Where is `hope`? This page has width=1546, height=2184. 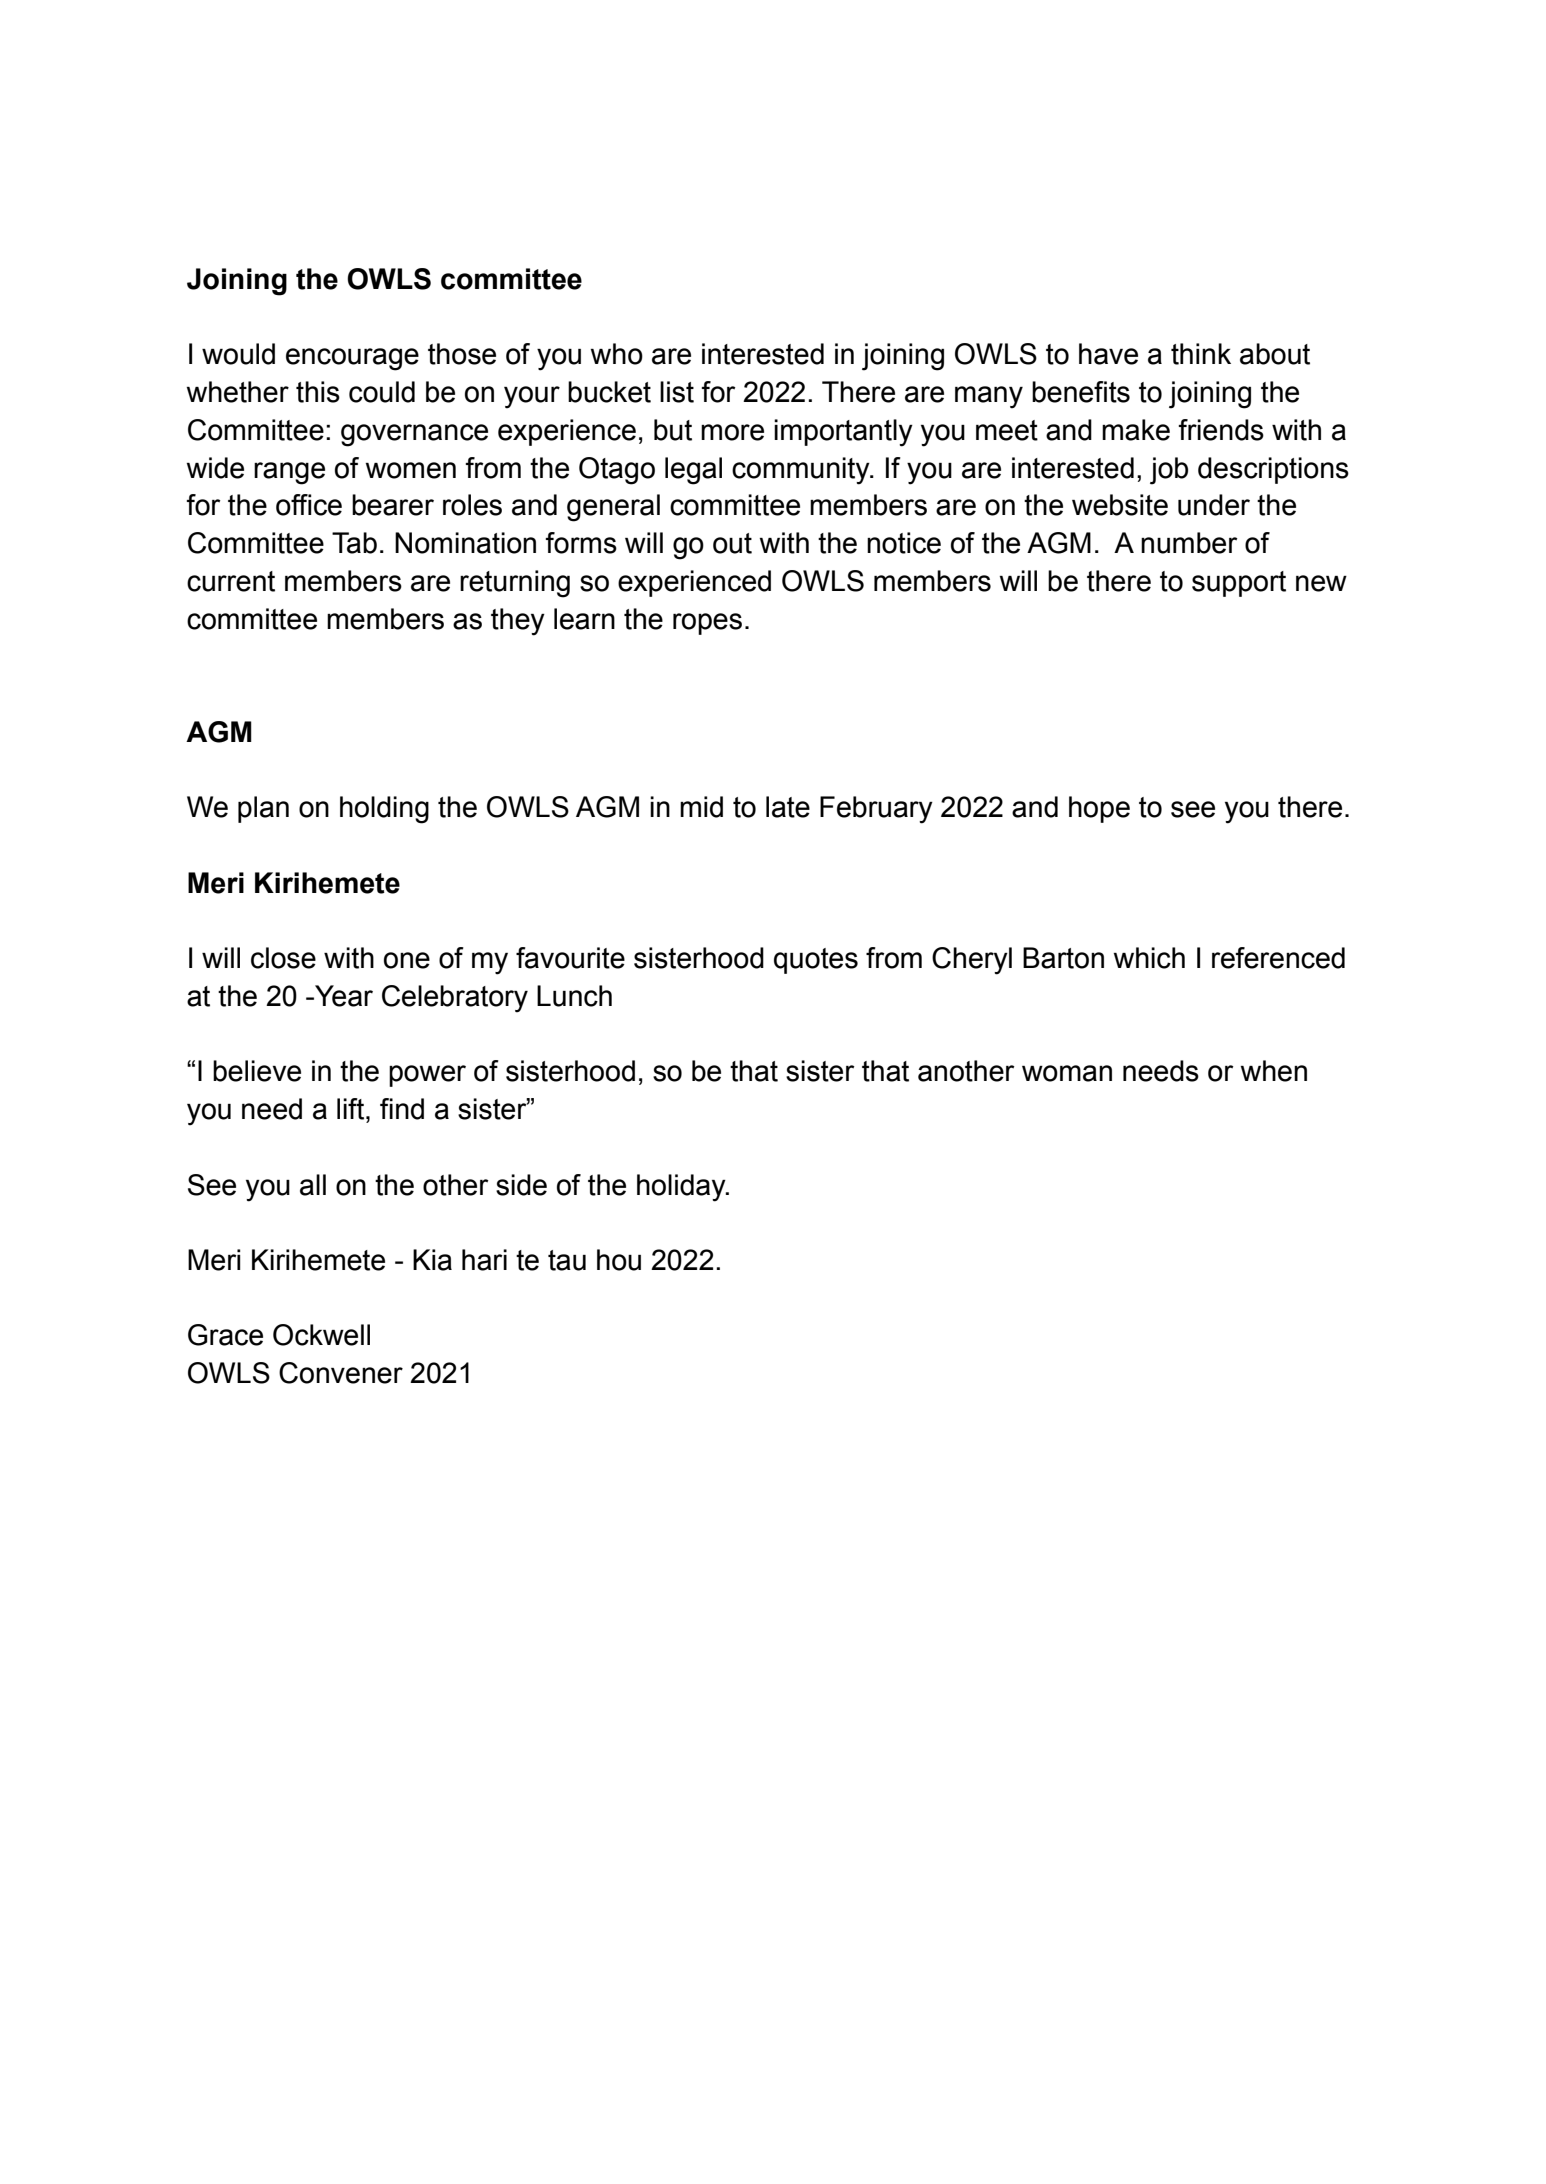
hope is located at coordinates (1099, 809).
